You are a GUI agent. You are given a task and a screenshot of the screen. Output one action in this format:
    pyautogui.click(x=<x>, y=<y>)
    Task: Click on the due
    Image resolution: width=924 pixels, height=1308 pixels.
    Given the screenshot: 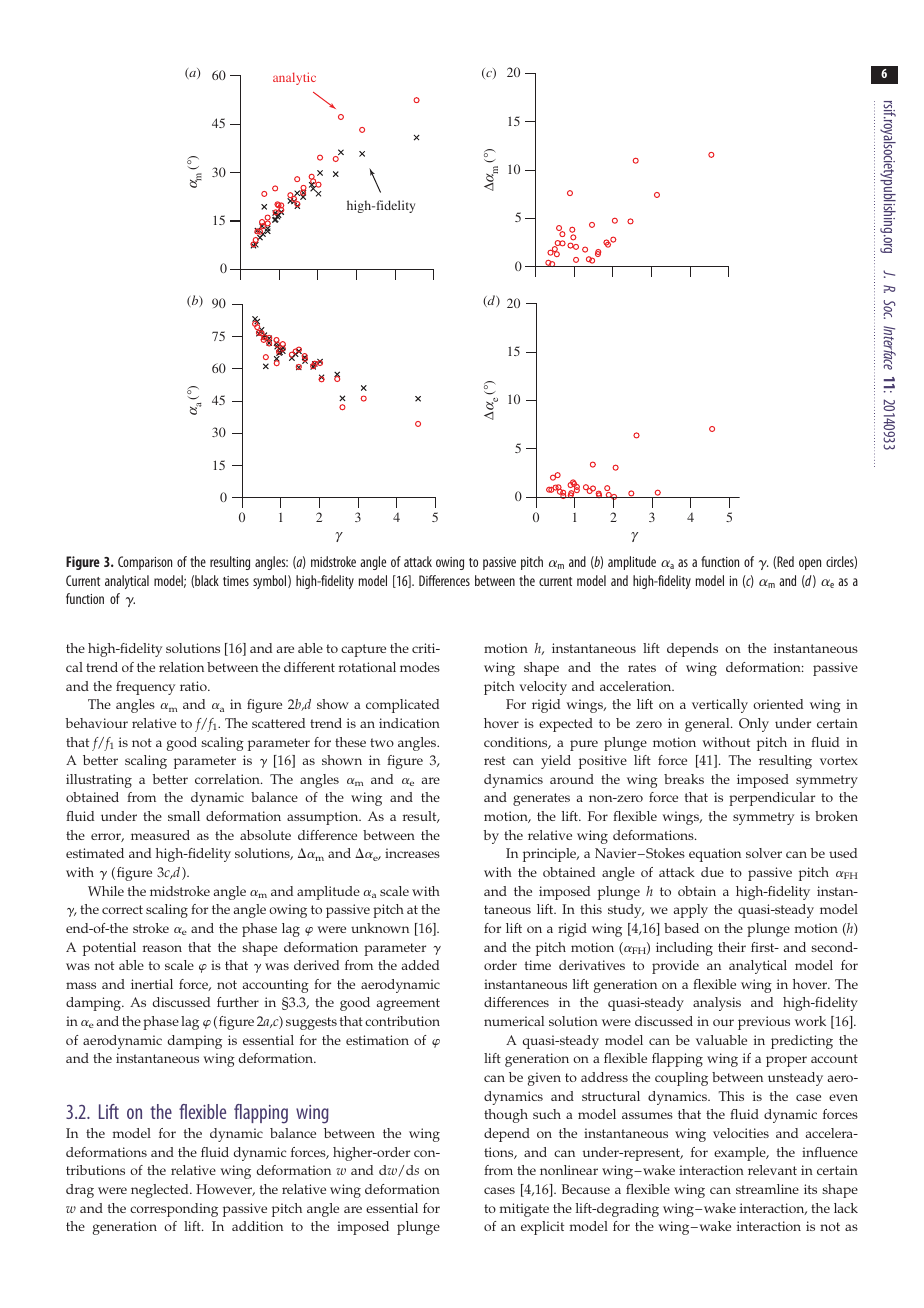 What is the action you would take?
    pyautogui.click(x=712, y=872)
